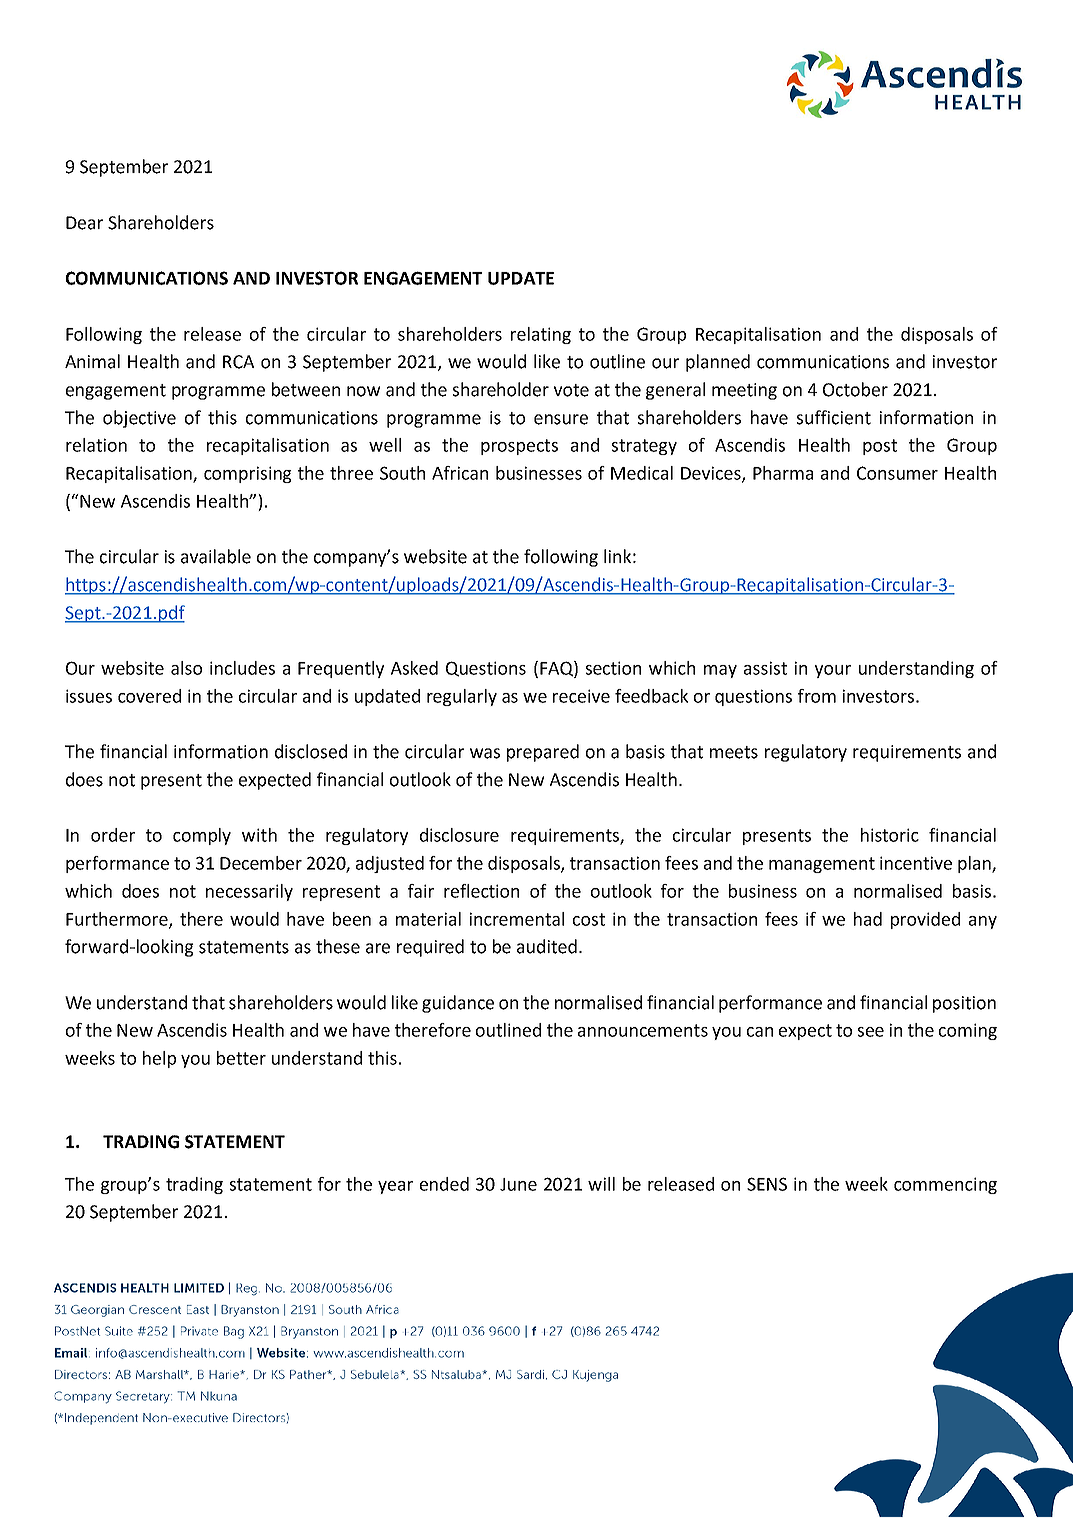  I want to click on management, so click(822, 865).
